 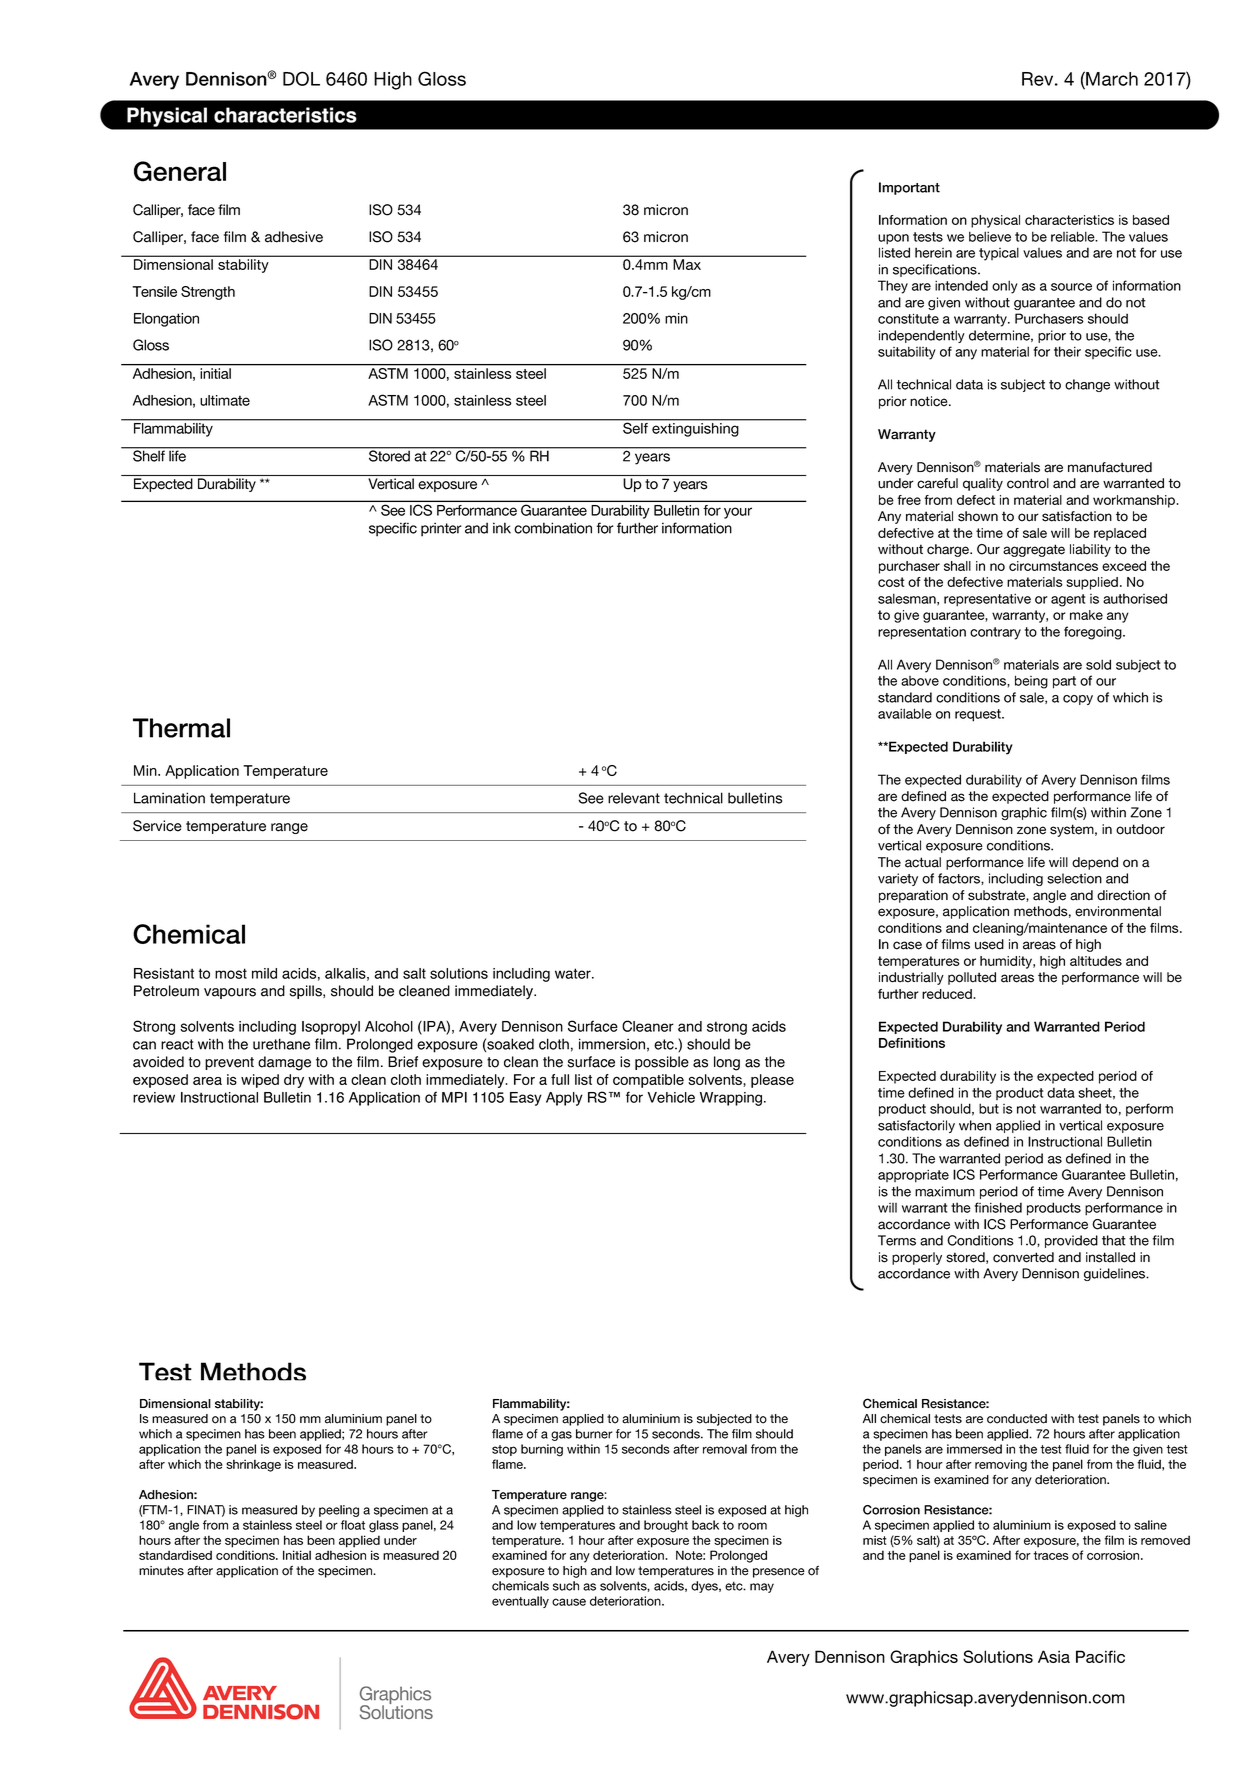 What do you see at coordinates (1111, 78) in the screenshot?
I see `March` at bounding box center [1111, 78].
